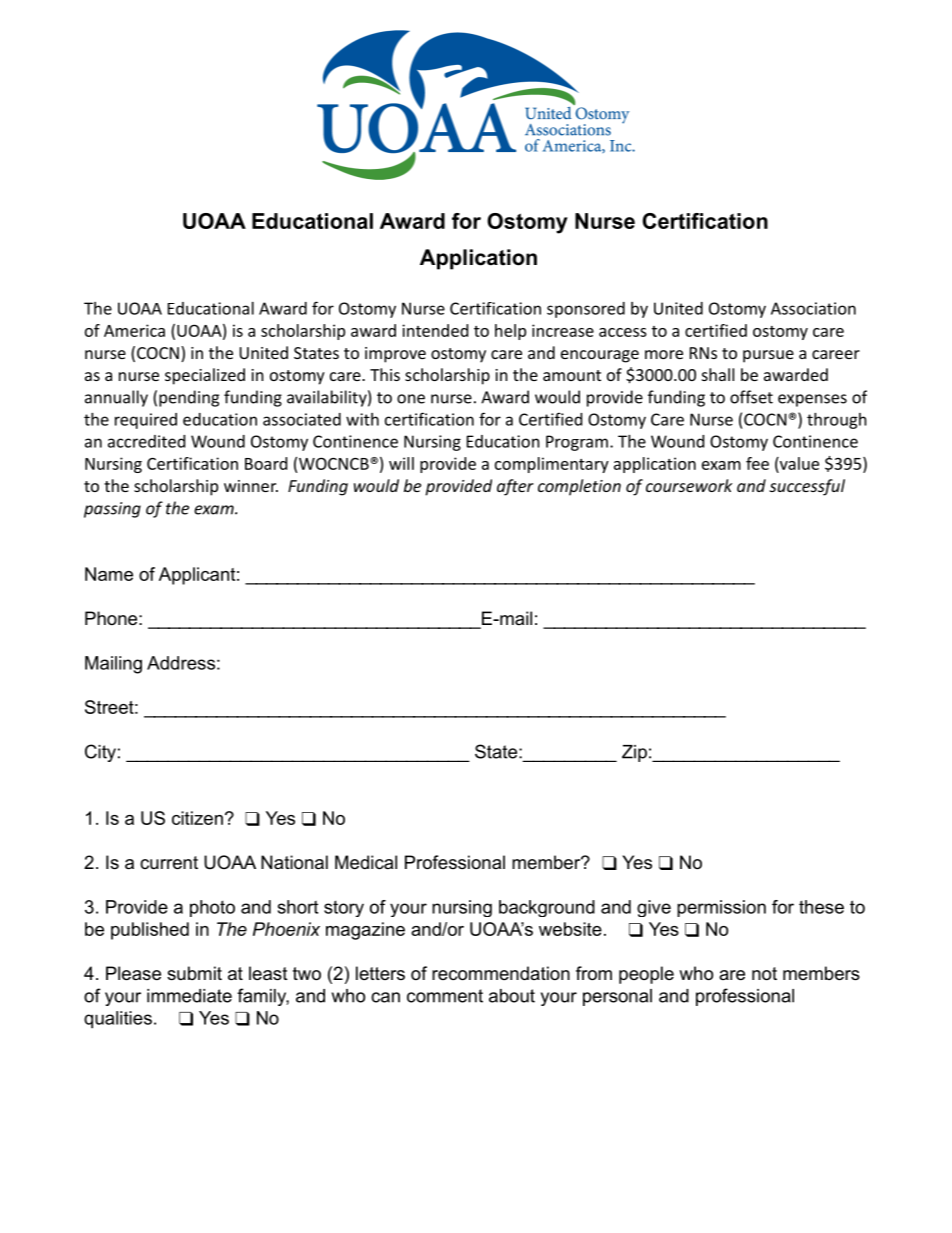 The width and height of the document is (952, 1233). I want to click on Name, so click(109, 574).
